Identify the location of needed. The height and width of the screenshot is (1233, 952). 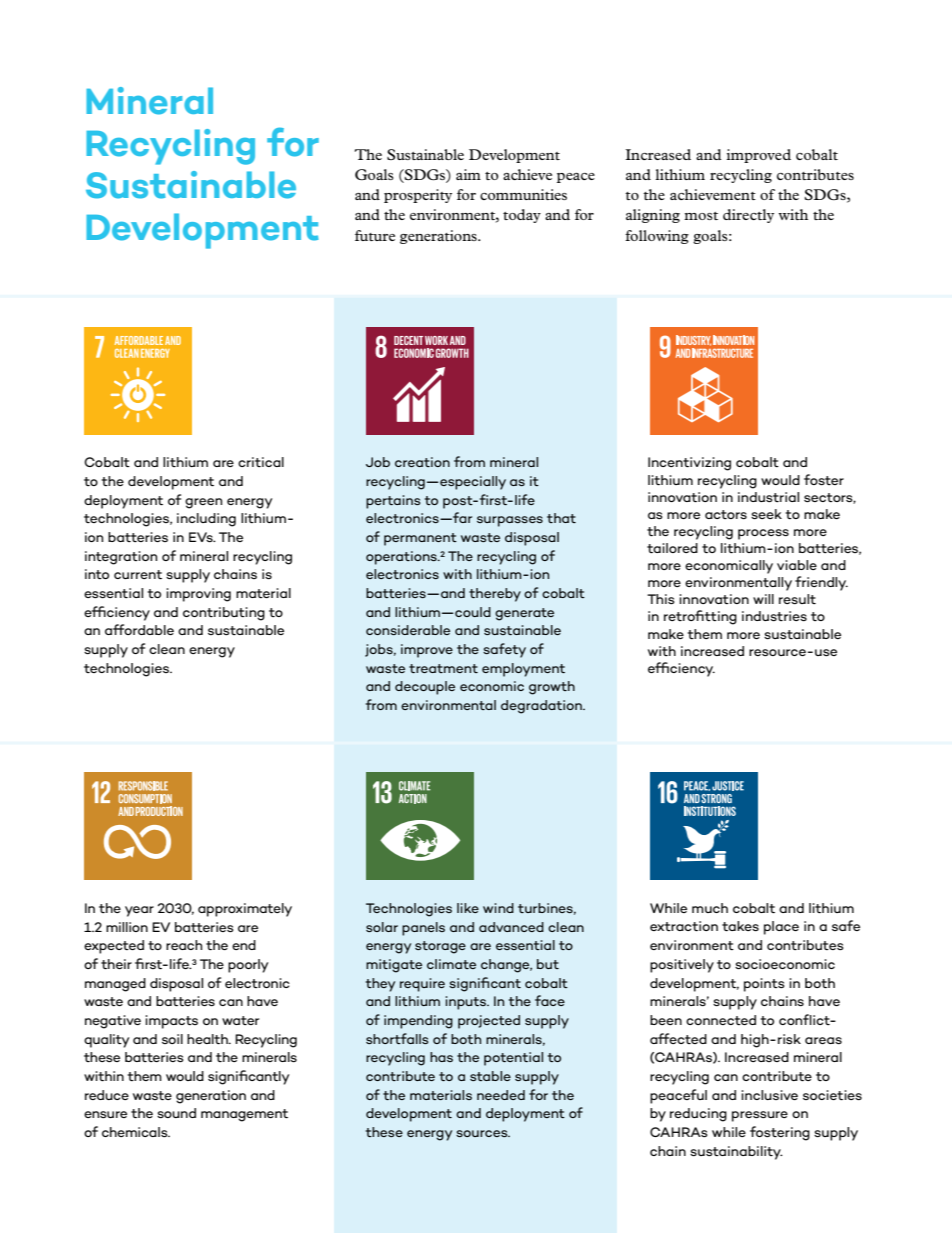
(501, 1095).
